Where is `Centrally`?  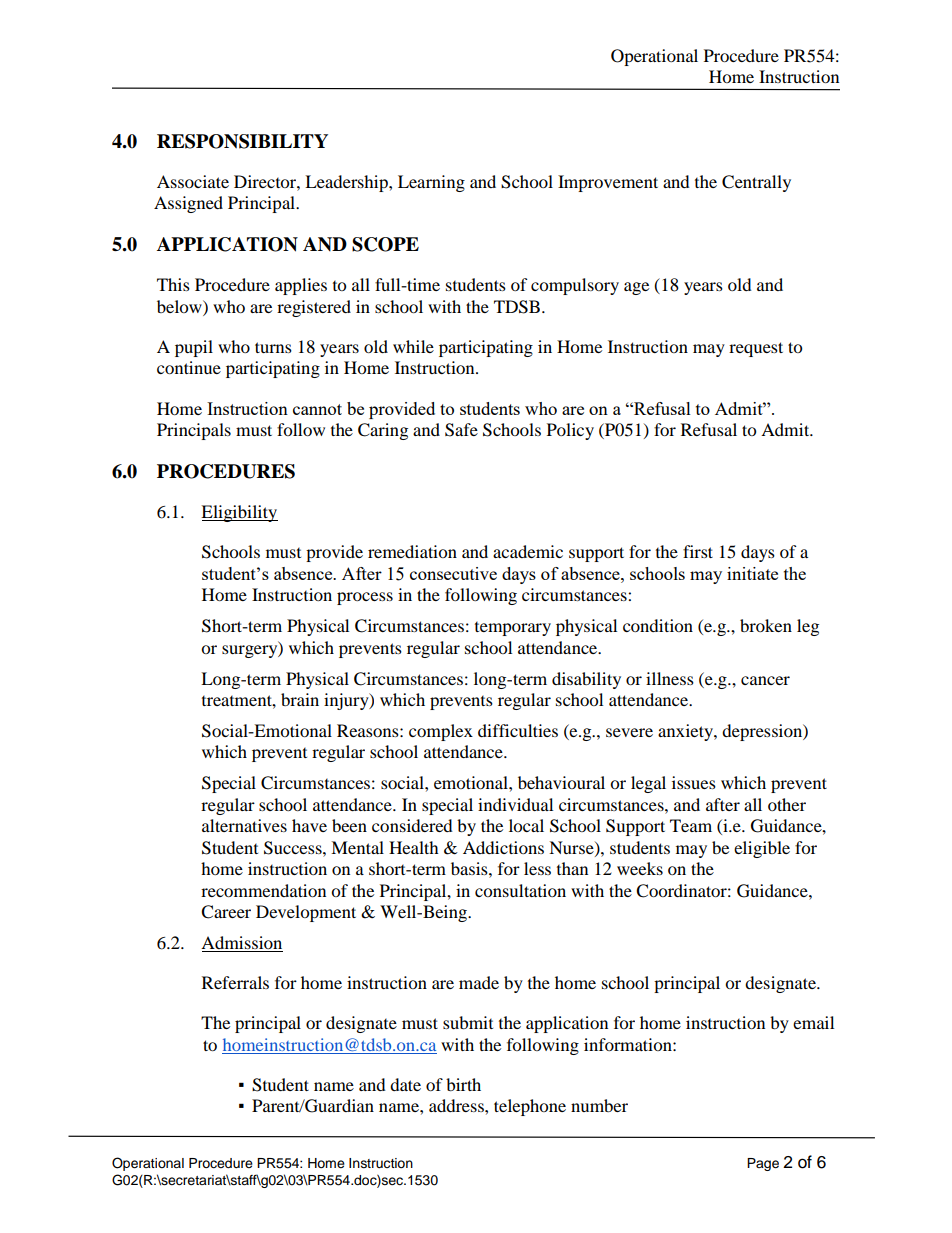 Centrally is located at coordinates (756, 183).
